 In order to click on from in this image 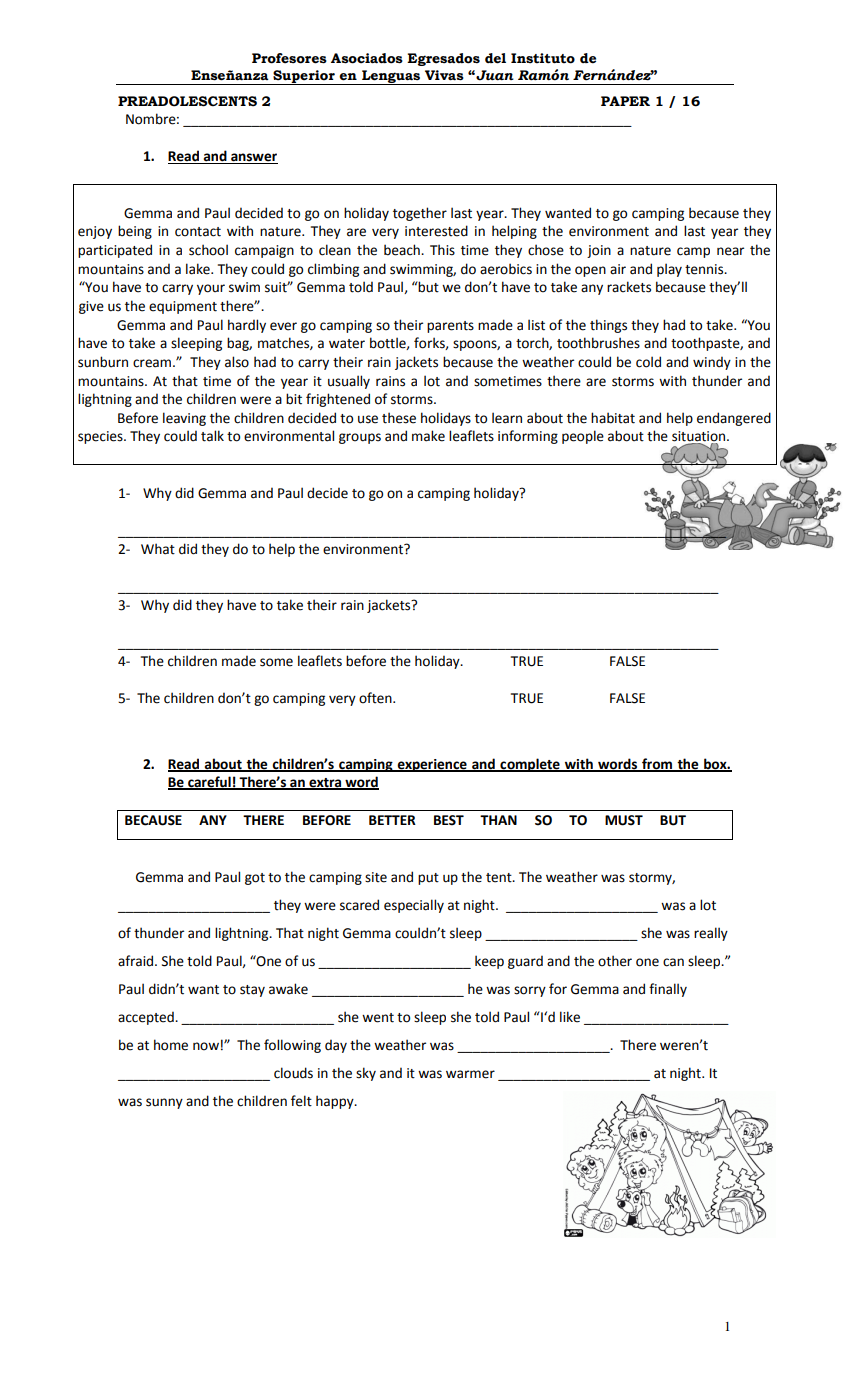, I will do `click(657, 764)`.
